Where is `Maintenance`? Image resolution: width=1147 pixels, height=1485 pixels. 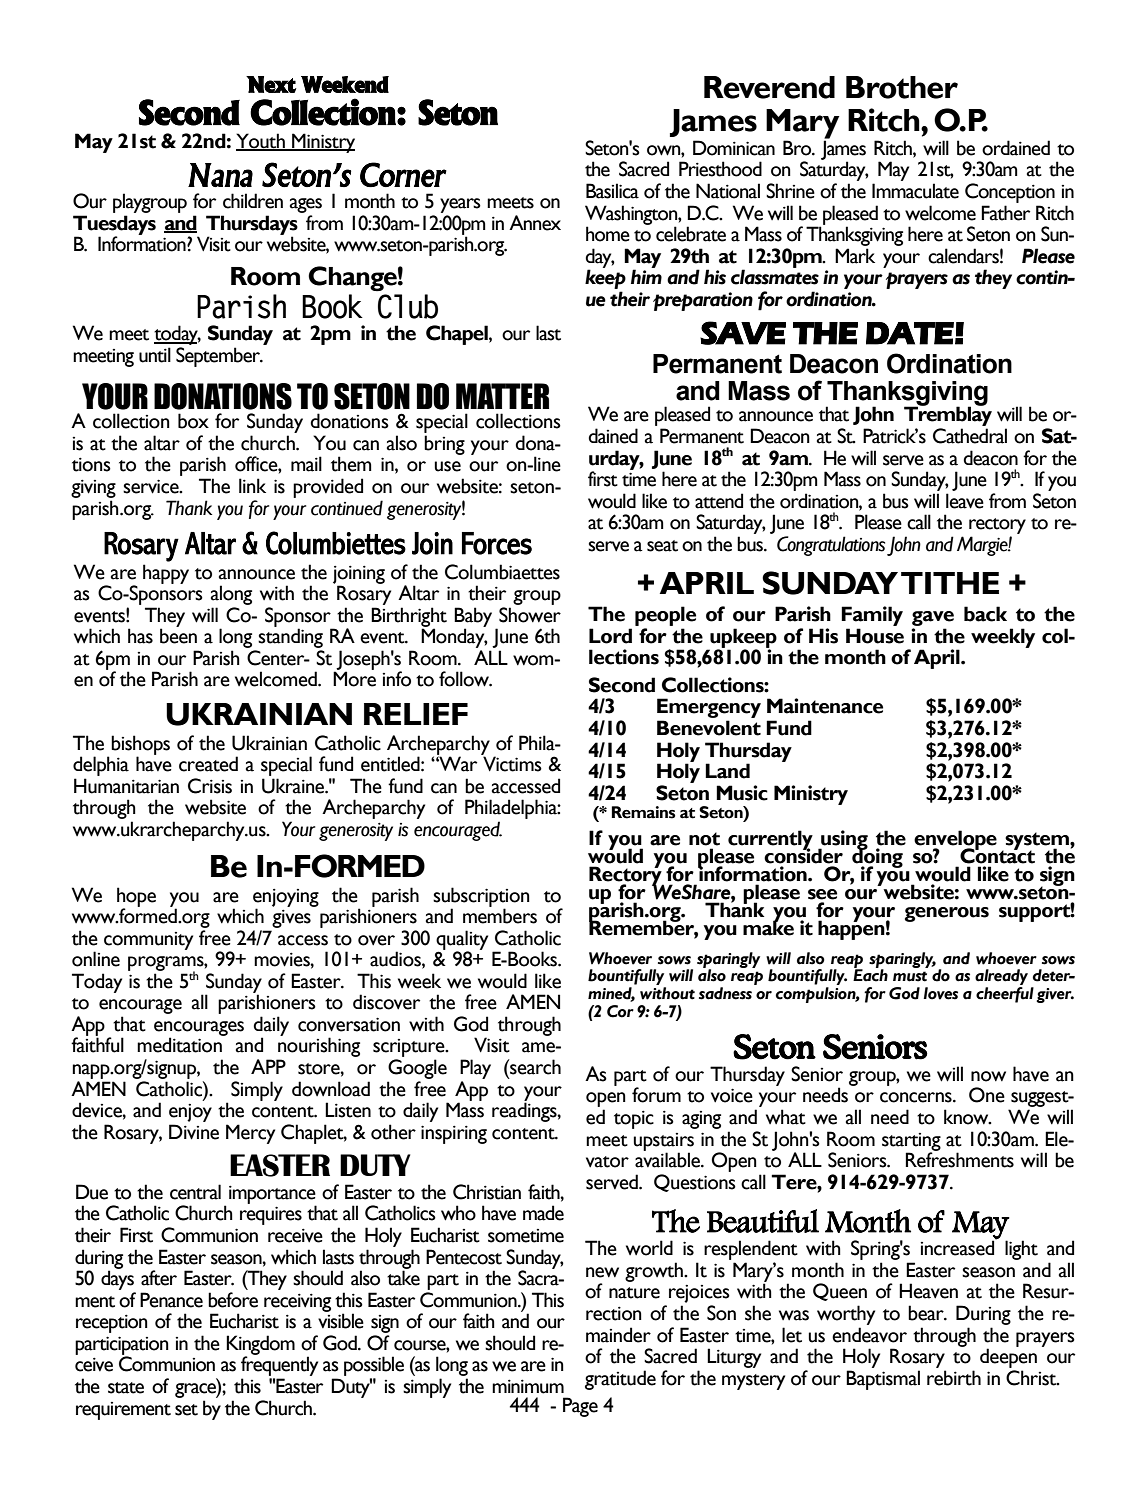 Maintenance is located at coordinates (825, 706).
